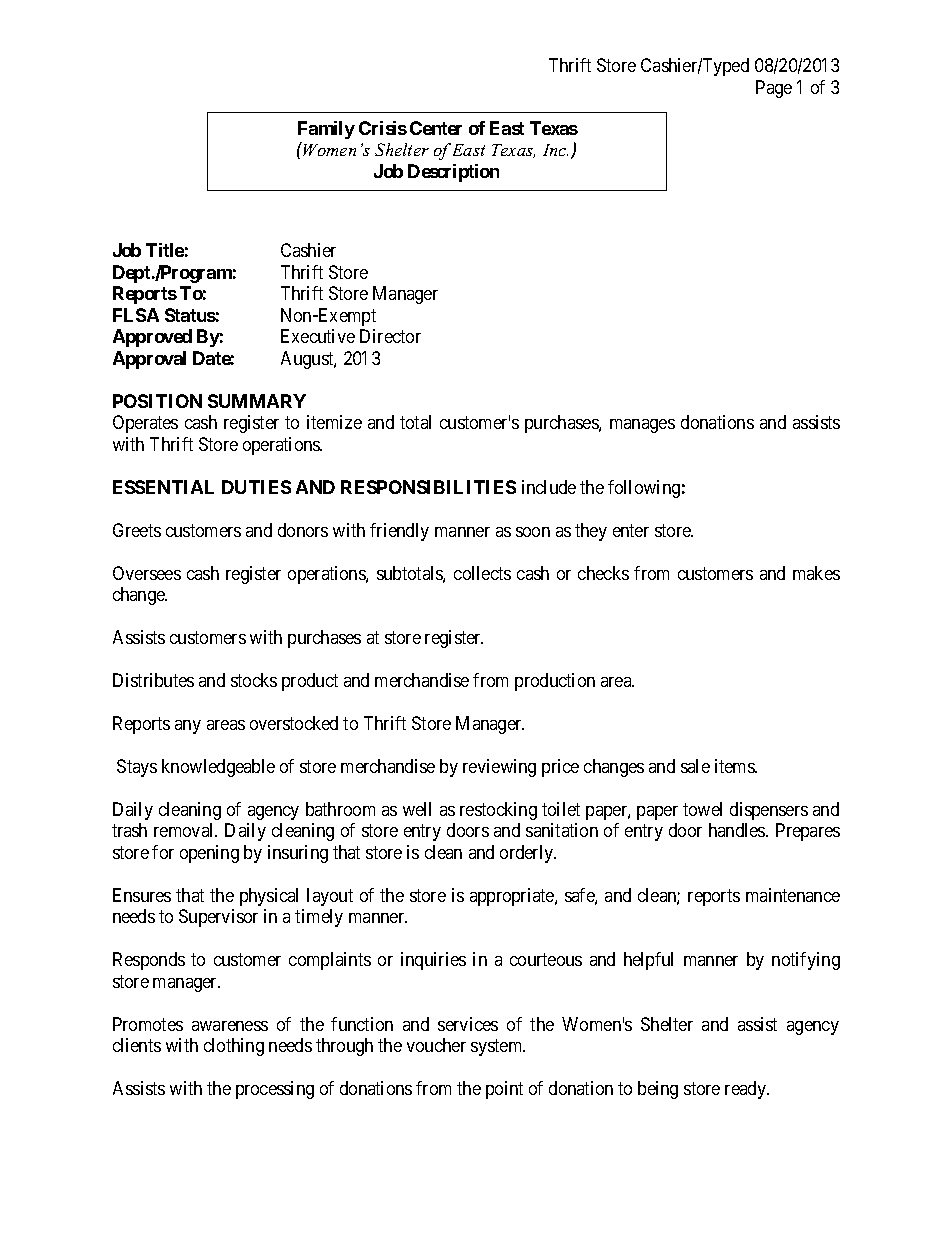 Image resolution: width=952 pixels, height=1233 pixels. Describe the element at coordinates (738, 830) in the screenshot. I see `handles` at that location.
